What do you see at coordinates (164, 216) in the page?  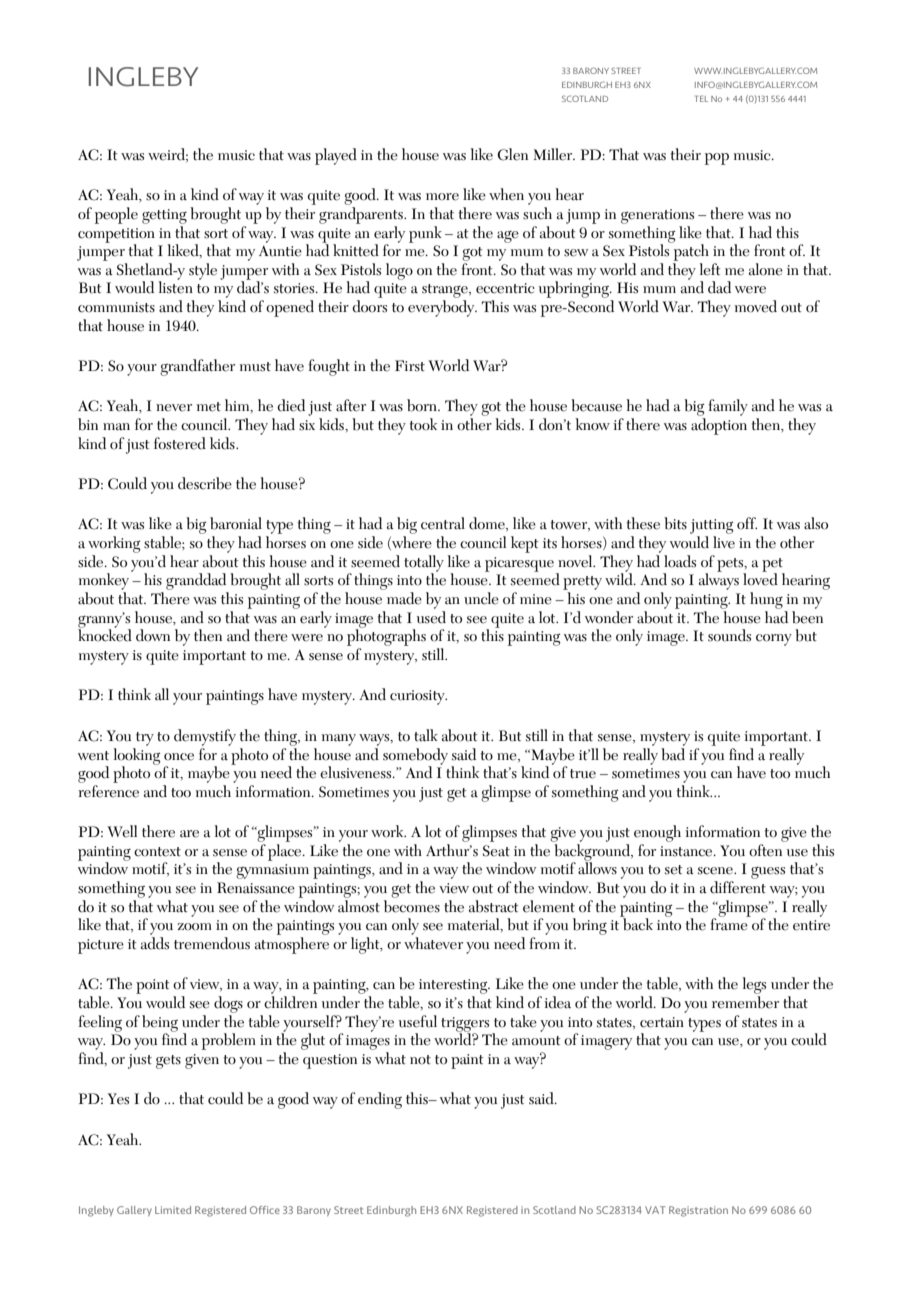 I see `getting` at bounding box center [164, 216].
